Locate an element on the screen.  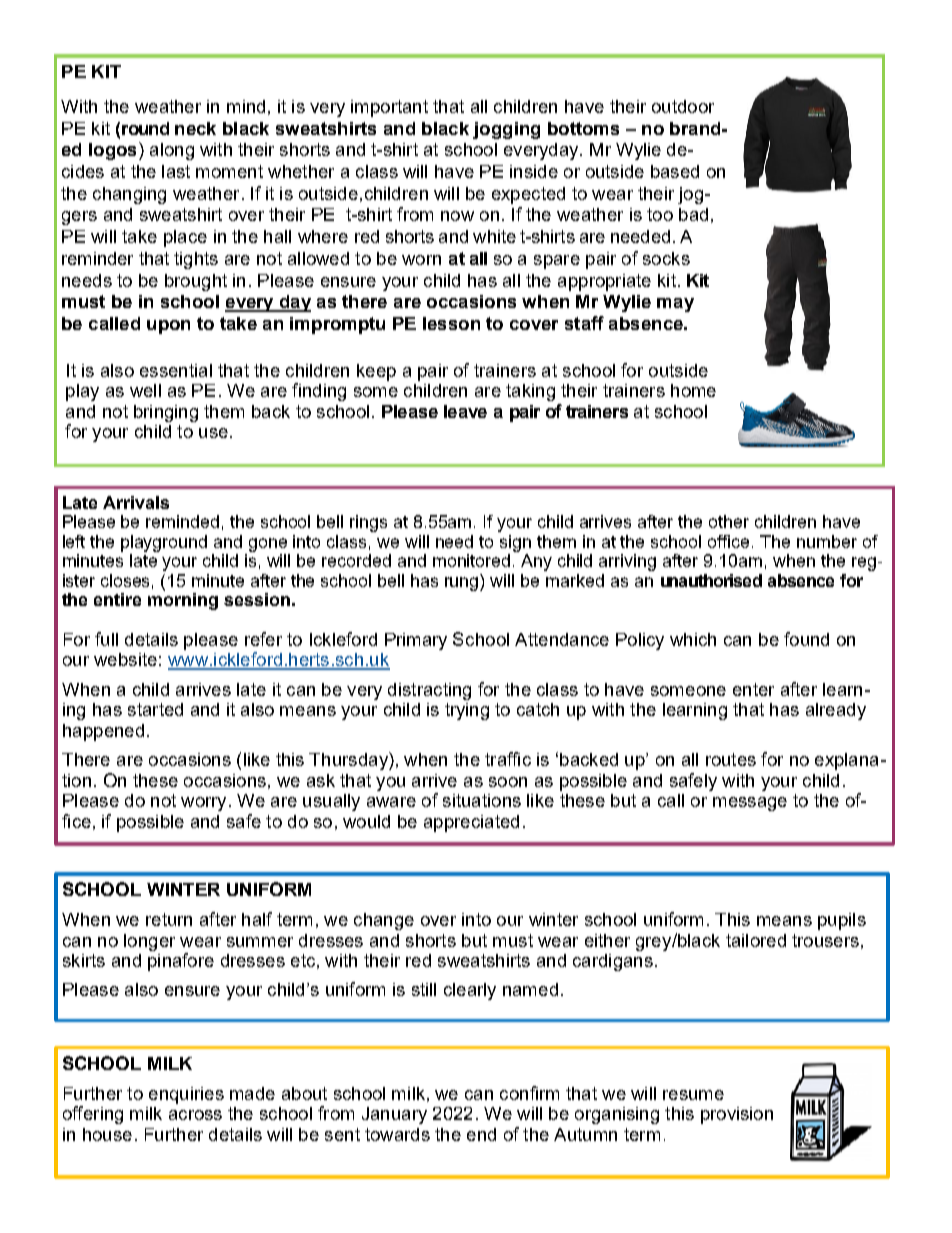
found is located at coordinates (806, 639).
